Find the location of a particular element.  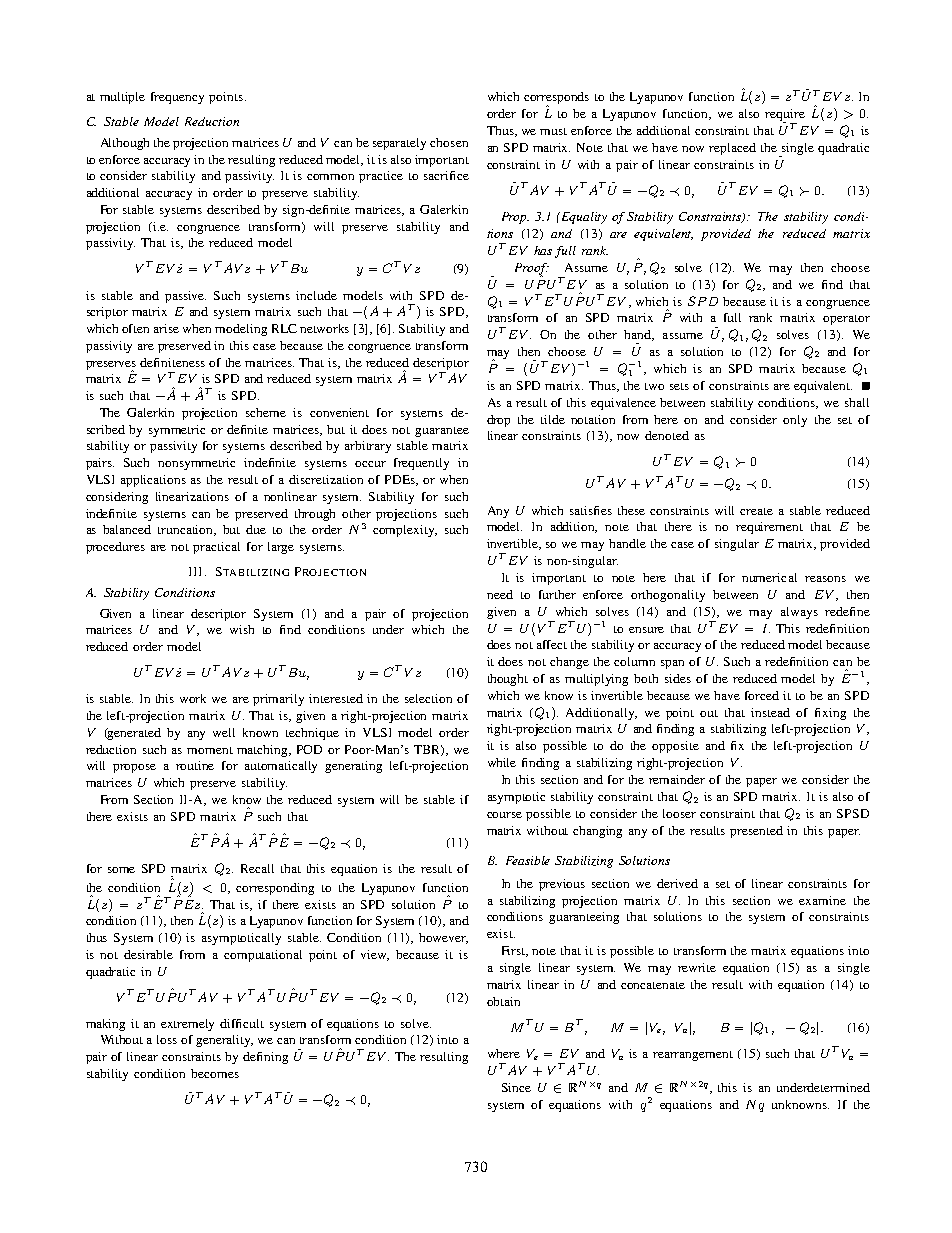

rearrangement is located at coordinates (693, 1056).
